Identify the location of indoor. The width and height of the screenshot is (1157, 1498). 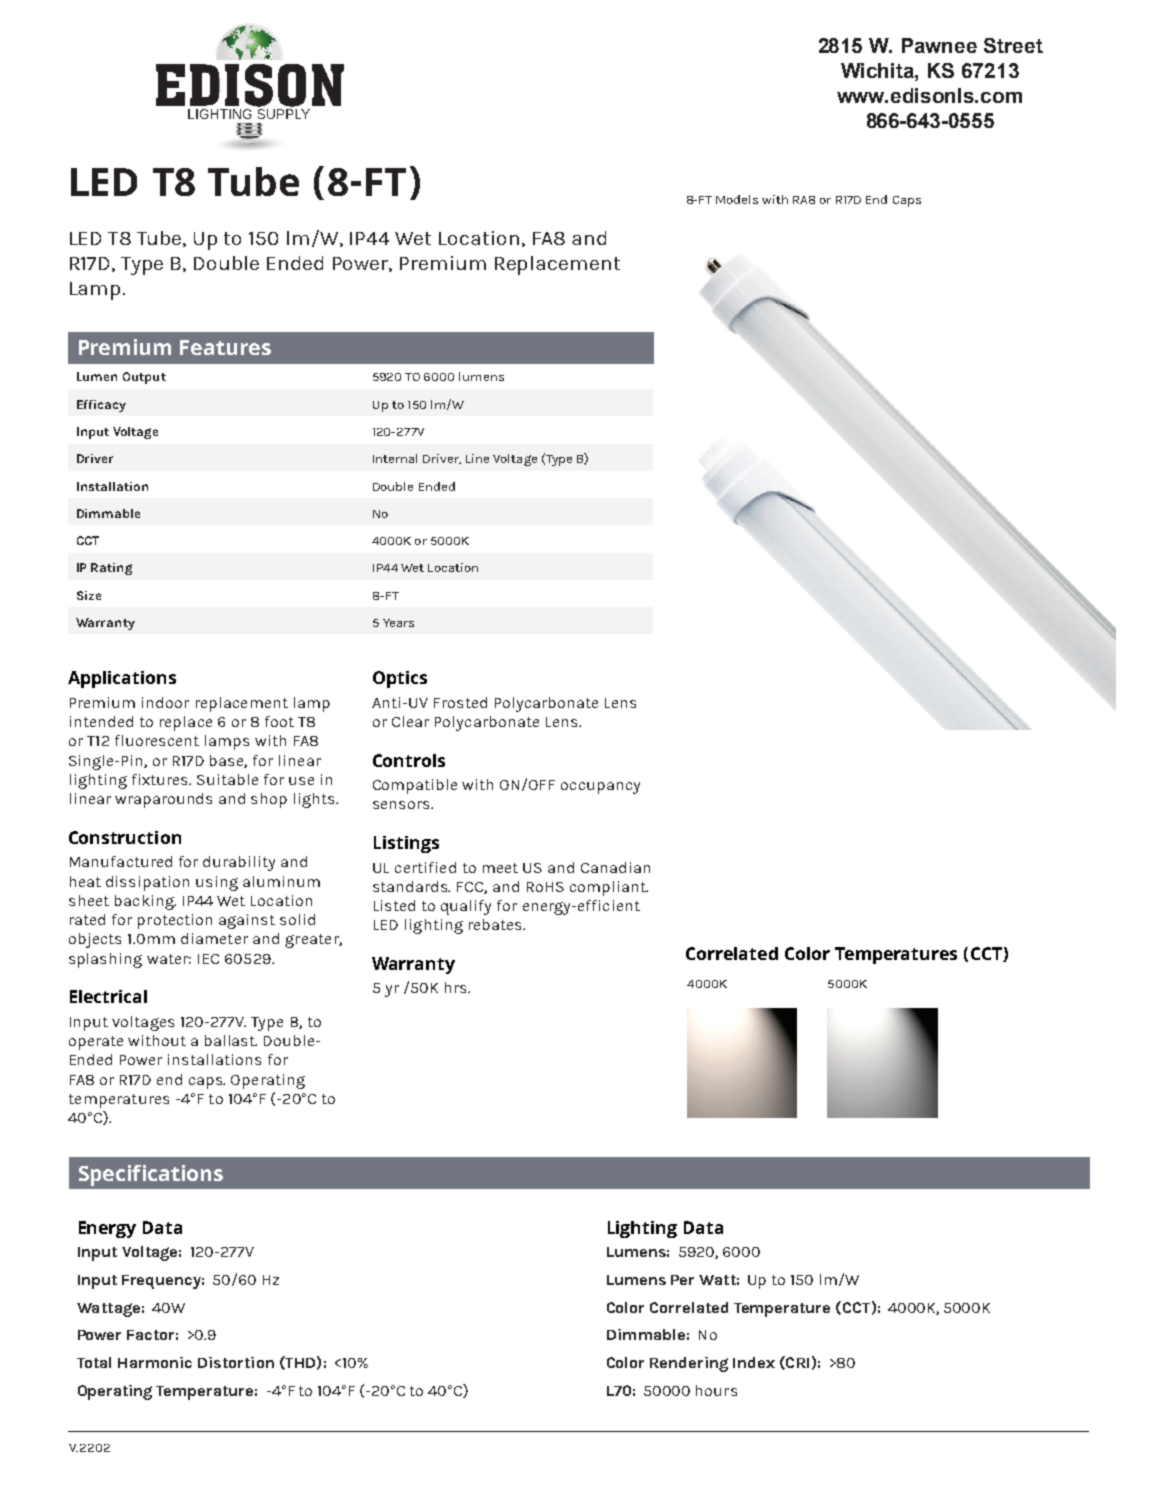
(165, 702).
